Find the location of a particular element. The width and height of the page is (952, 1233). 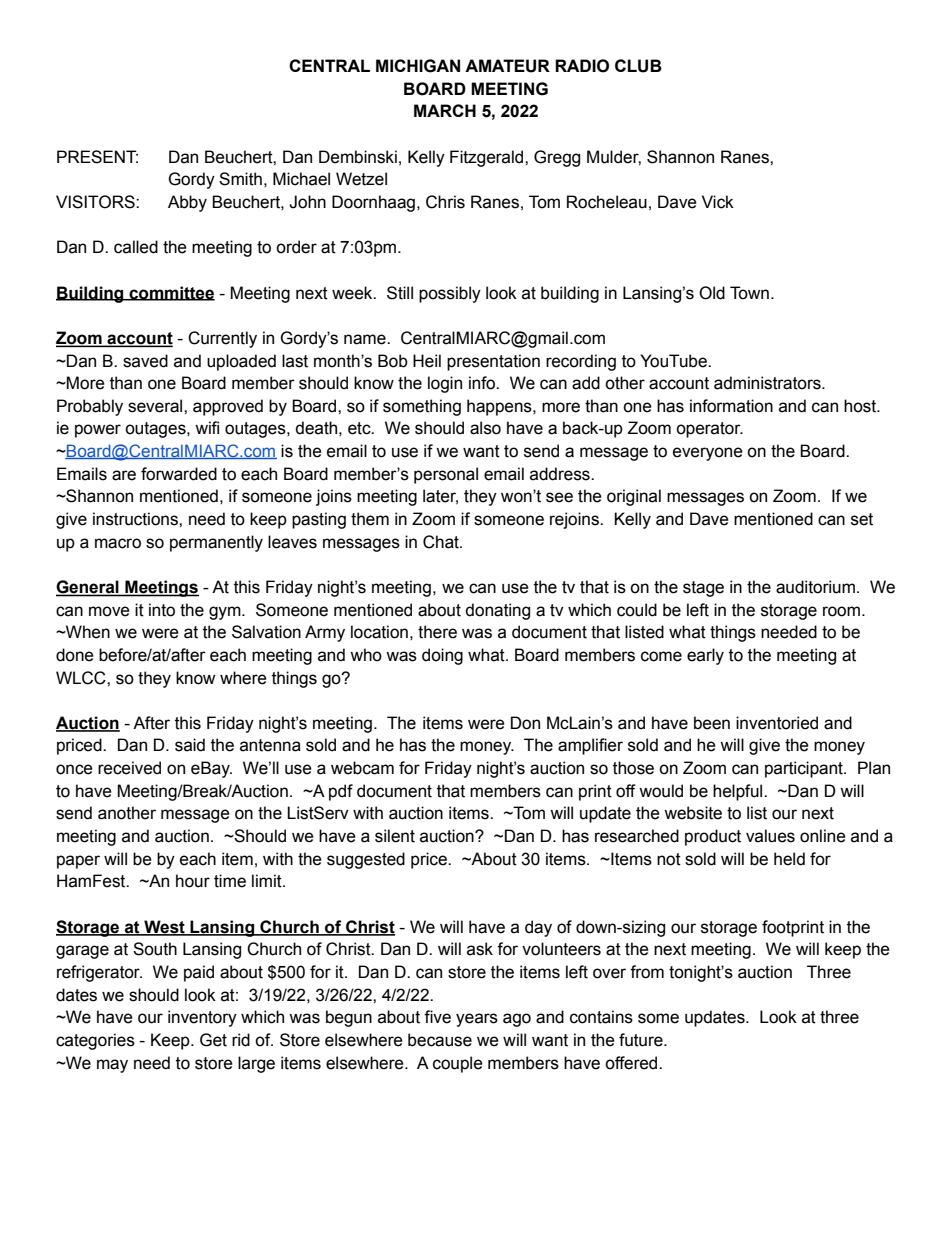

Smith is located at coordinates (240, 179).
